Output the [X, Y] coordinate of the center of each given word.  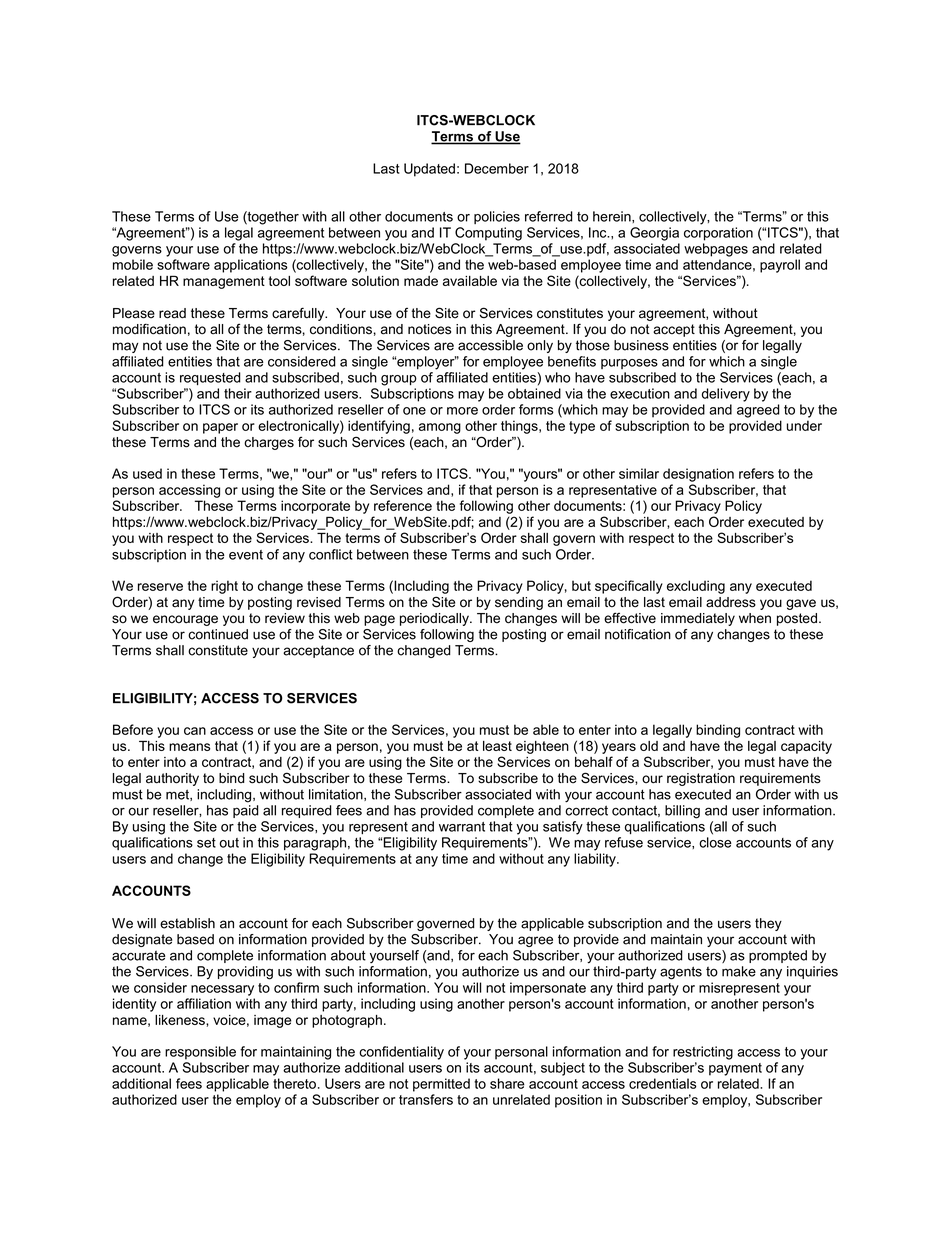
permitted [441, 1085]
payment [735, 1069]
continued [218, 634]
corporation [718, 234]
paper [220, 428]
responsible [200, 1053]
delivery [726, 395]
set [206, 843]
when [755, 618]
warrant [462, 827]
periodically [435, 619]
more [462, 411]
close [715, 842]
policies [497, 217]
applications [251, 266]
